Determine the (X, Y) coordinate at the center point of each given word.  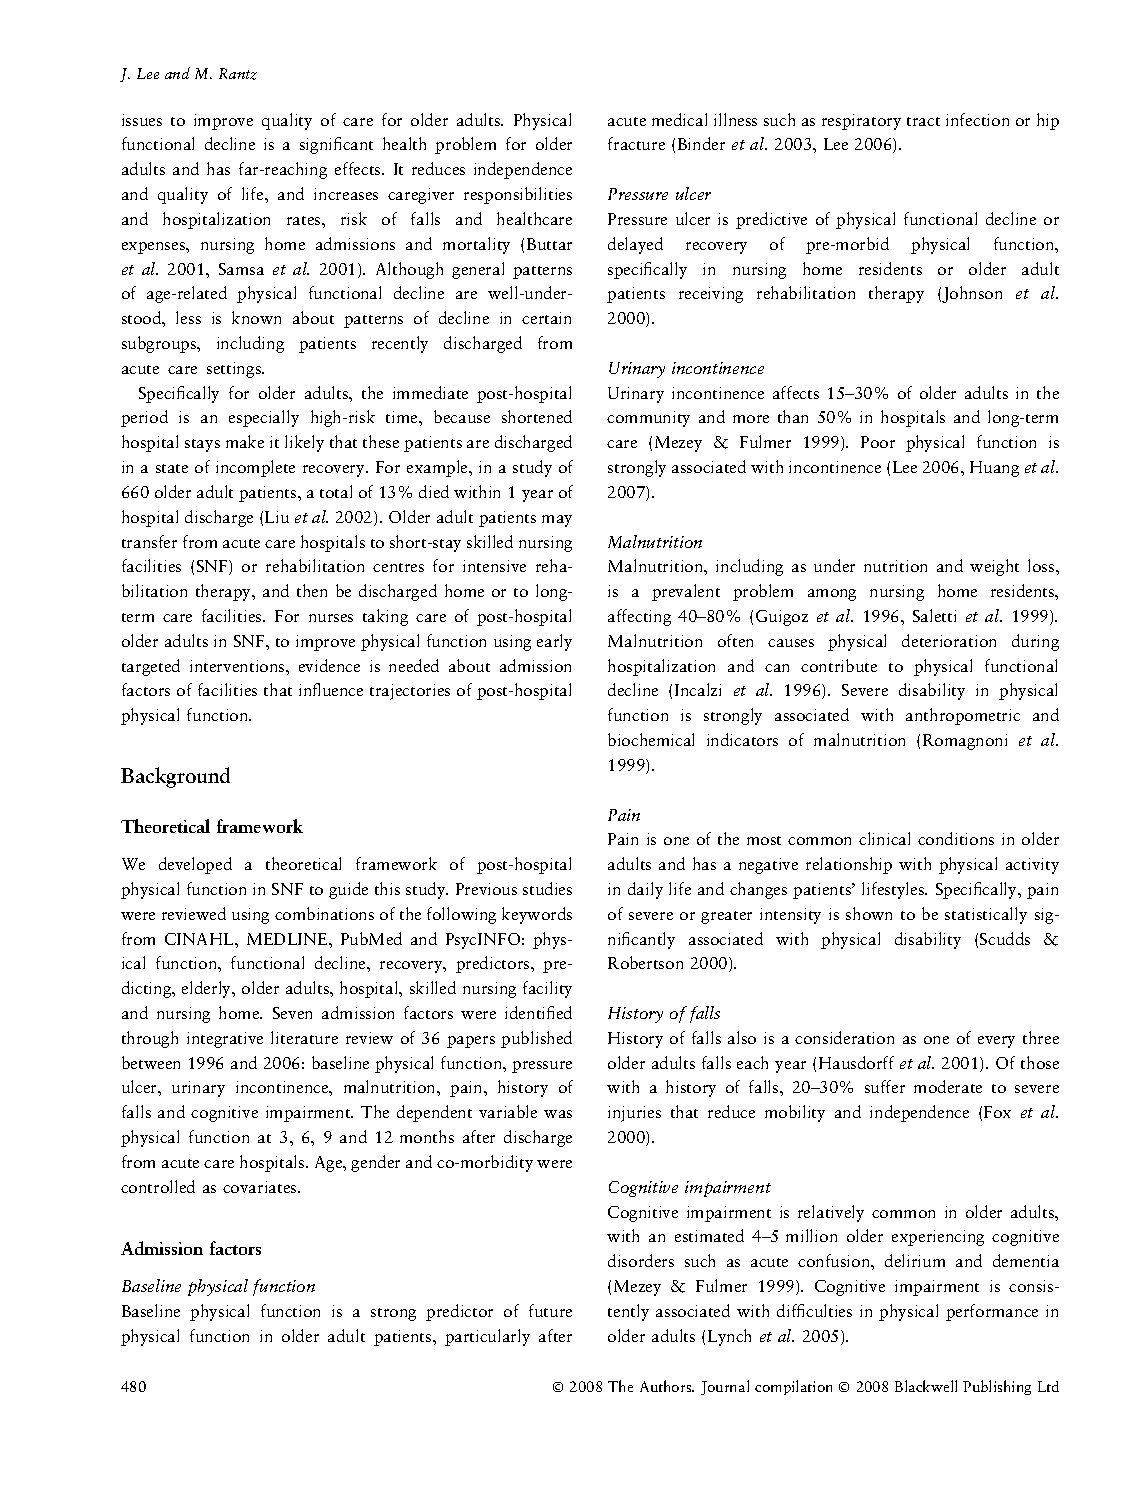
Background (175, 777)
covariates (261, 1187)
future (550, 1310)
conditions (956, 838)
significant (336, 145)
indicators (742, 739)
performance (992, 1312)
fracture (636, 143)
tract (923, 121)
